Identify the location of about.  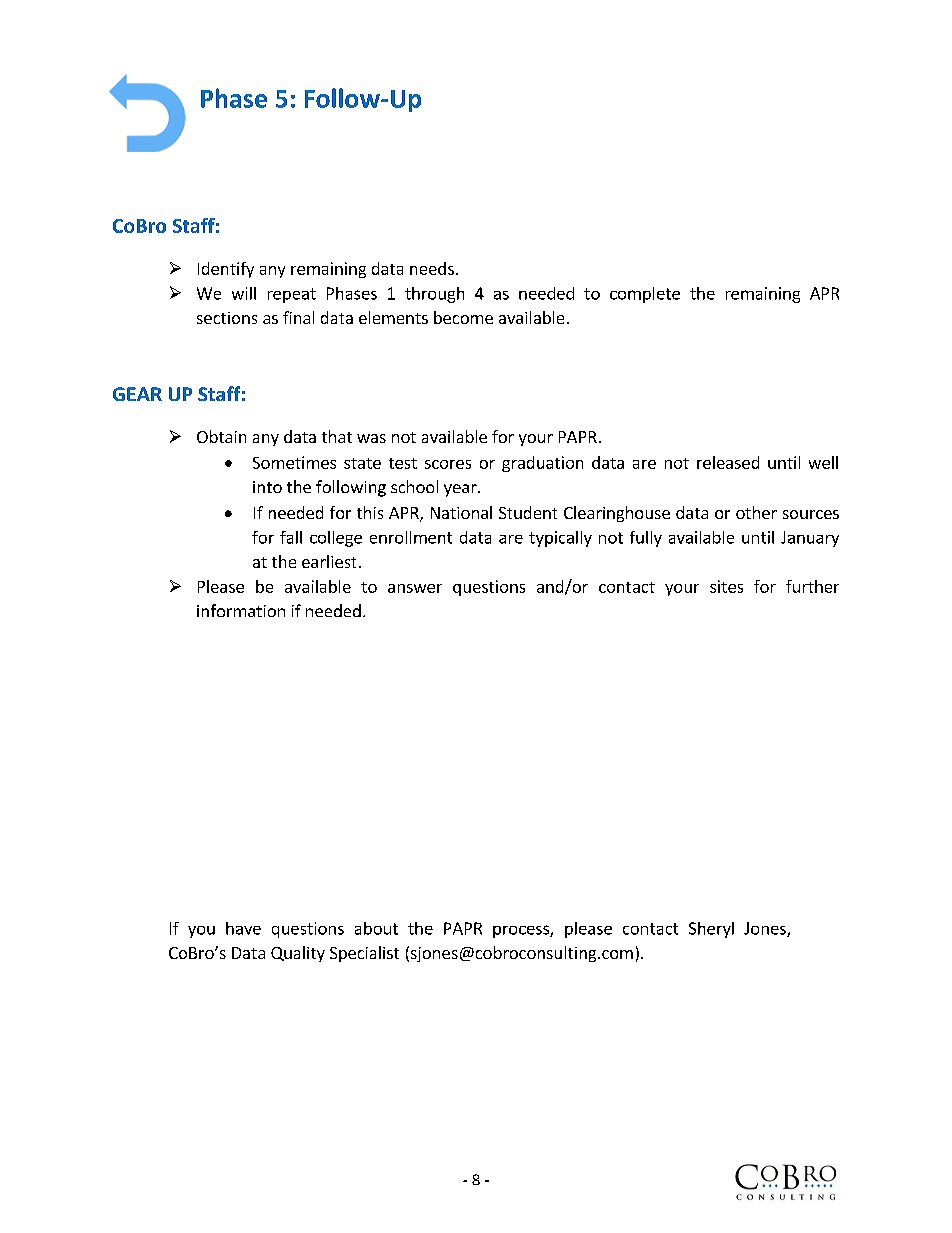
(376, 928).
